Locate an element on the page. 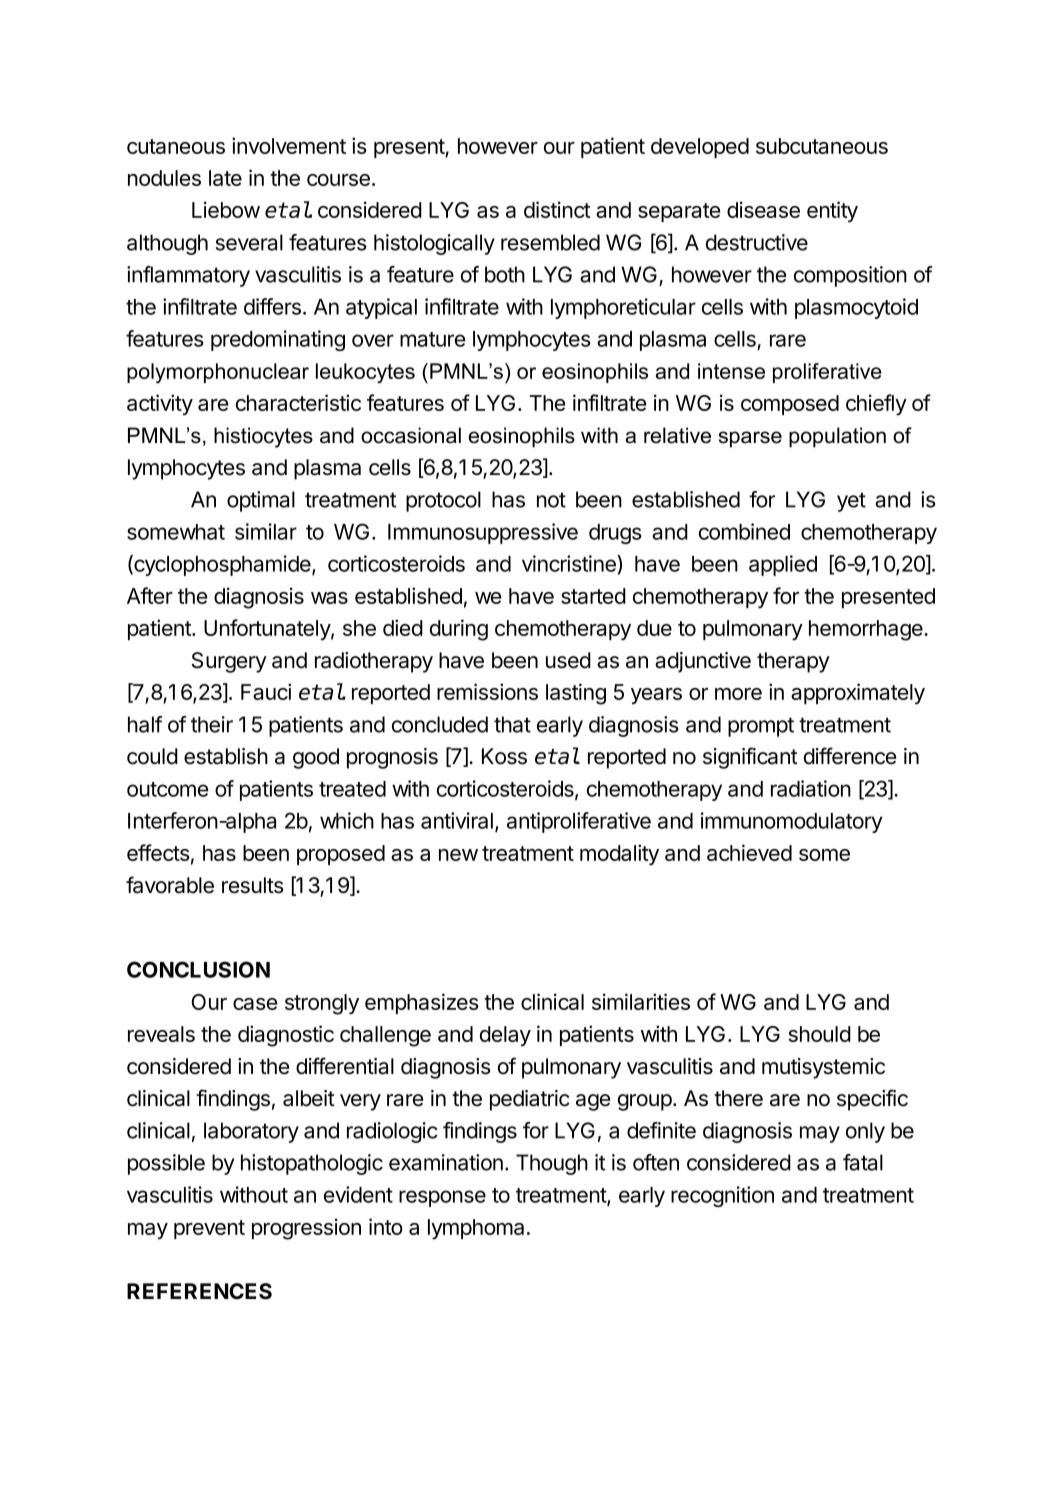 The image size is (1063, 1503). results is located at coordinates (253, 885).
